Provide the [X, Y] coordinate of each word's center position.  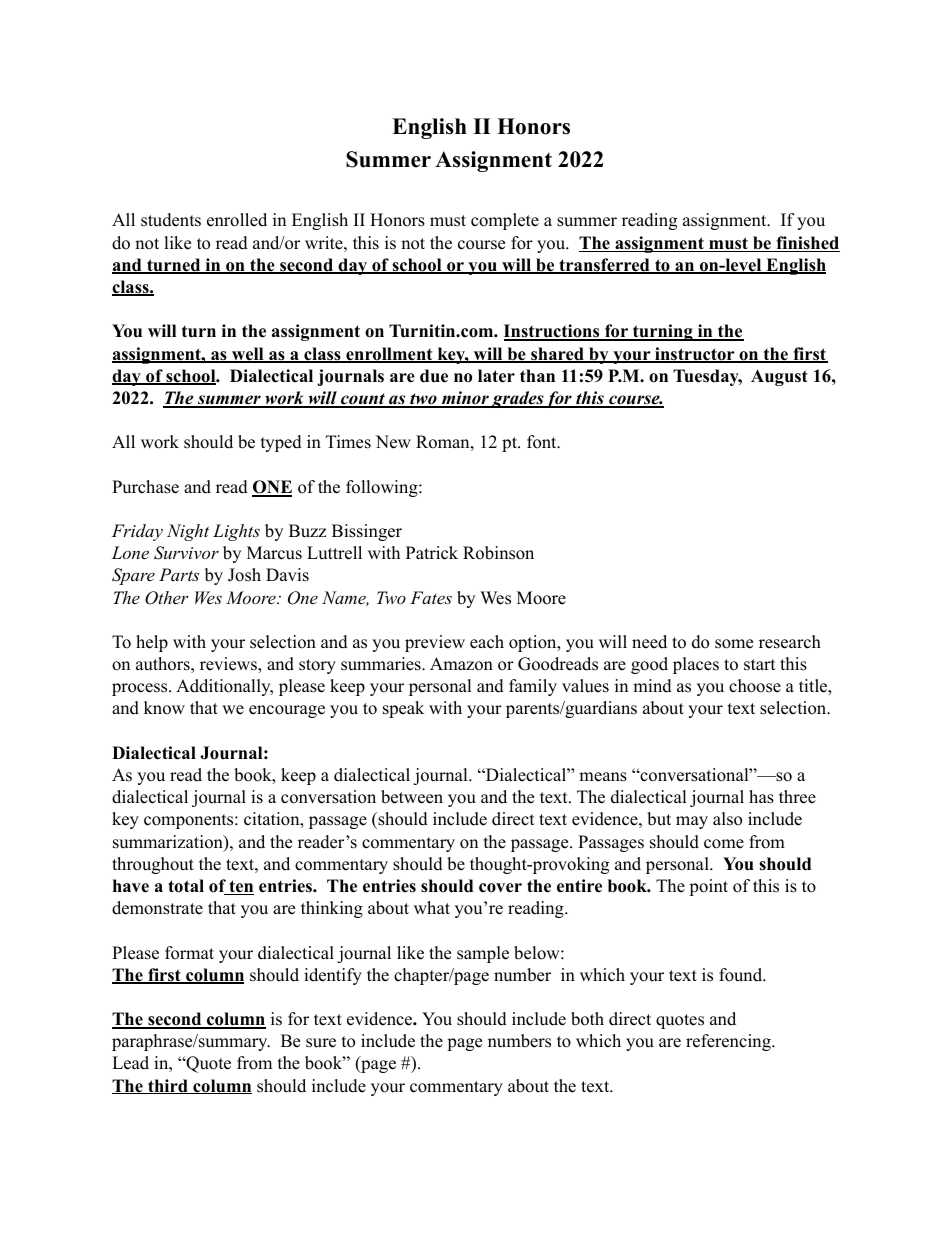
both [587, 1019]
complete [505, 221]
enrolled [237, 220]
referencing [729, 1042]
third [168, 1086]
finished [807, 244]
